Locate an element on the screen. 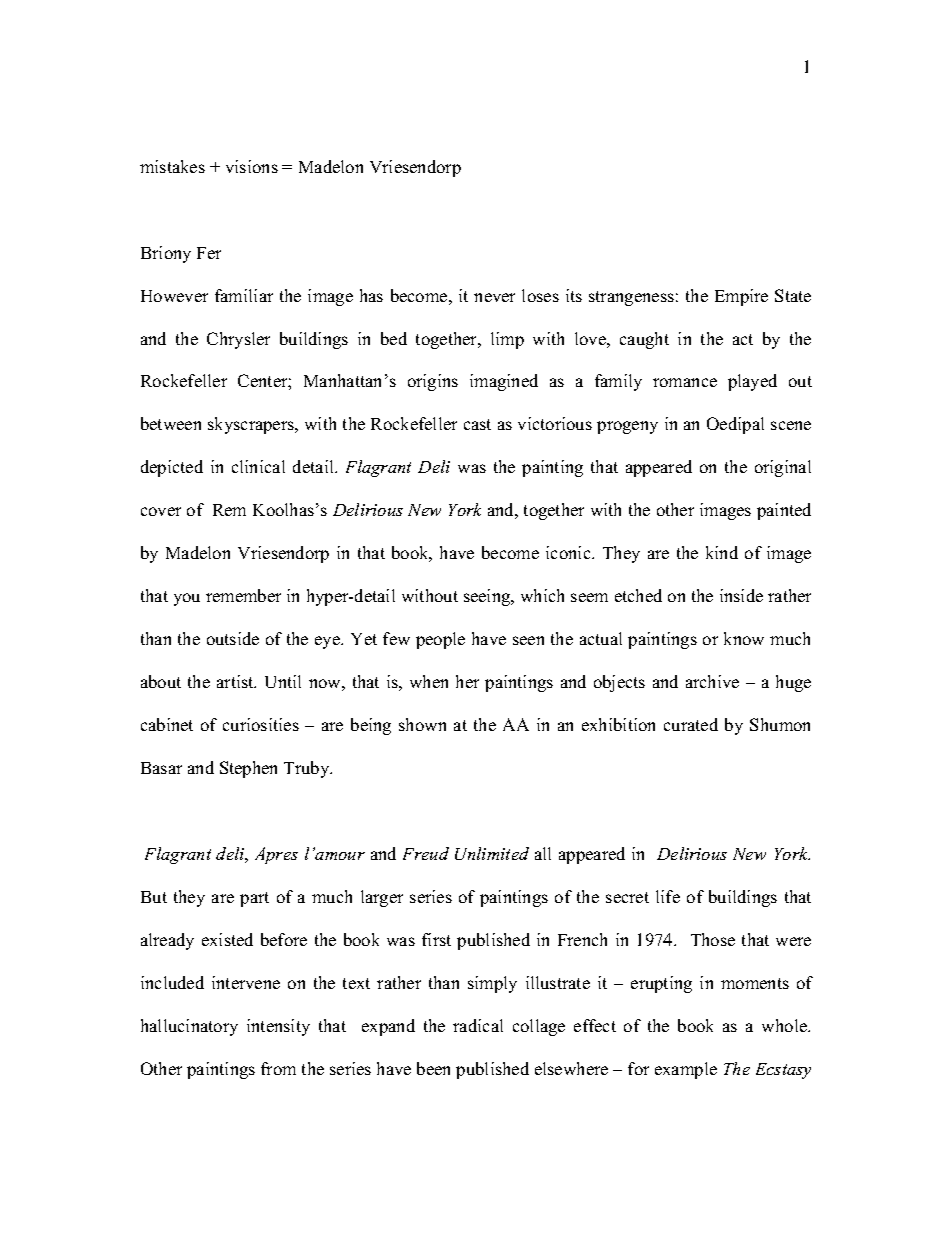  radical is located at coordinates (478, 1025).
